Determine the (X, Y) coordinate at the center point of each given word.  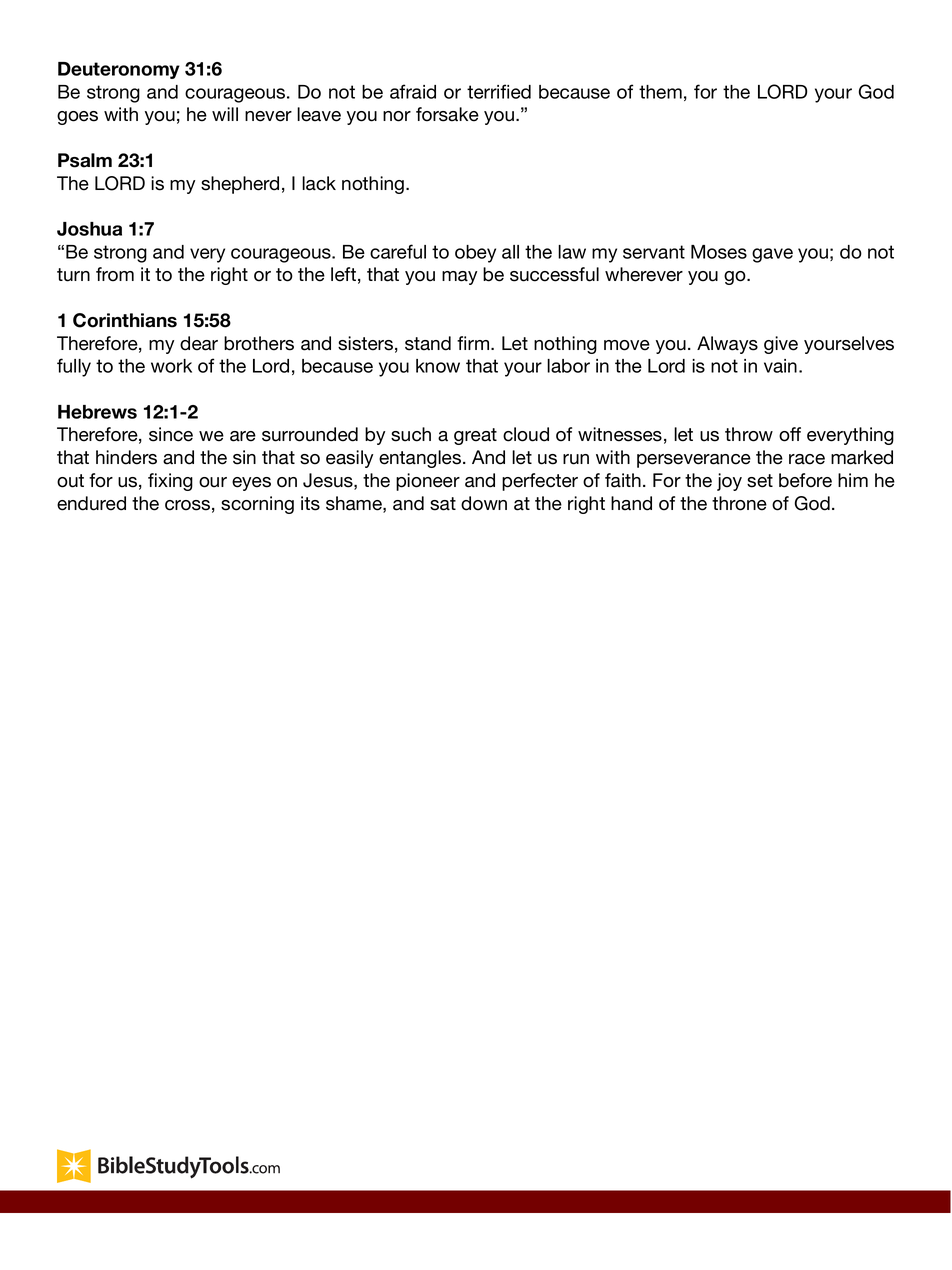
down (484, 503)
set (760, 481)
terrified (499, 91)
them (660, 92)
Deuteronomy (119, 70)
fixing (170, 482)
